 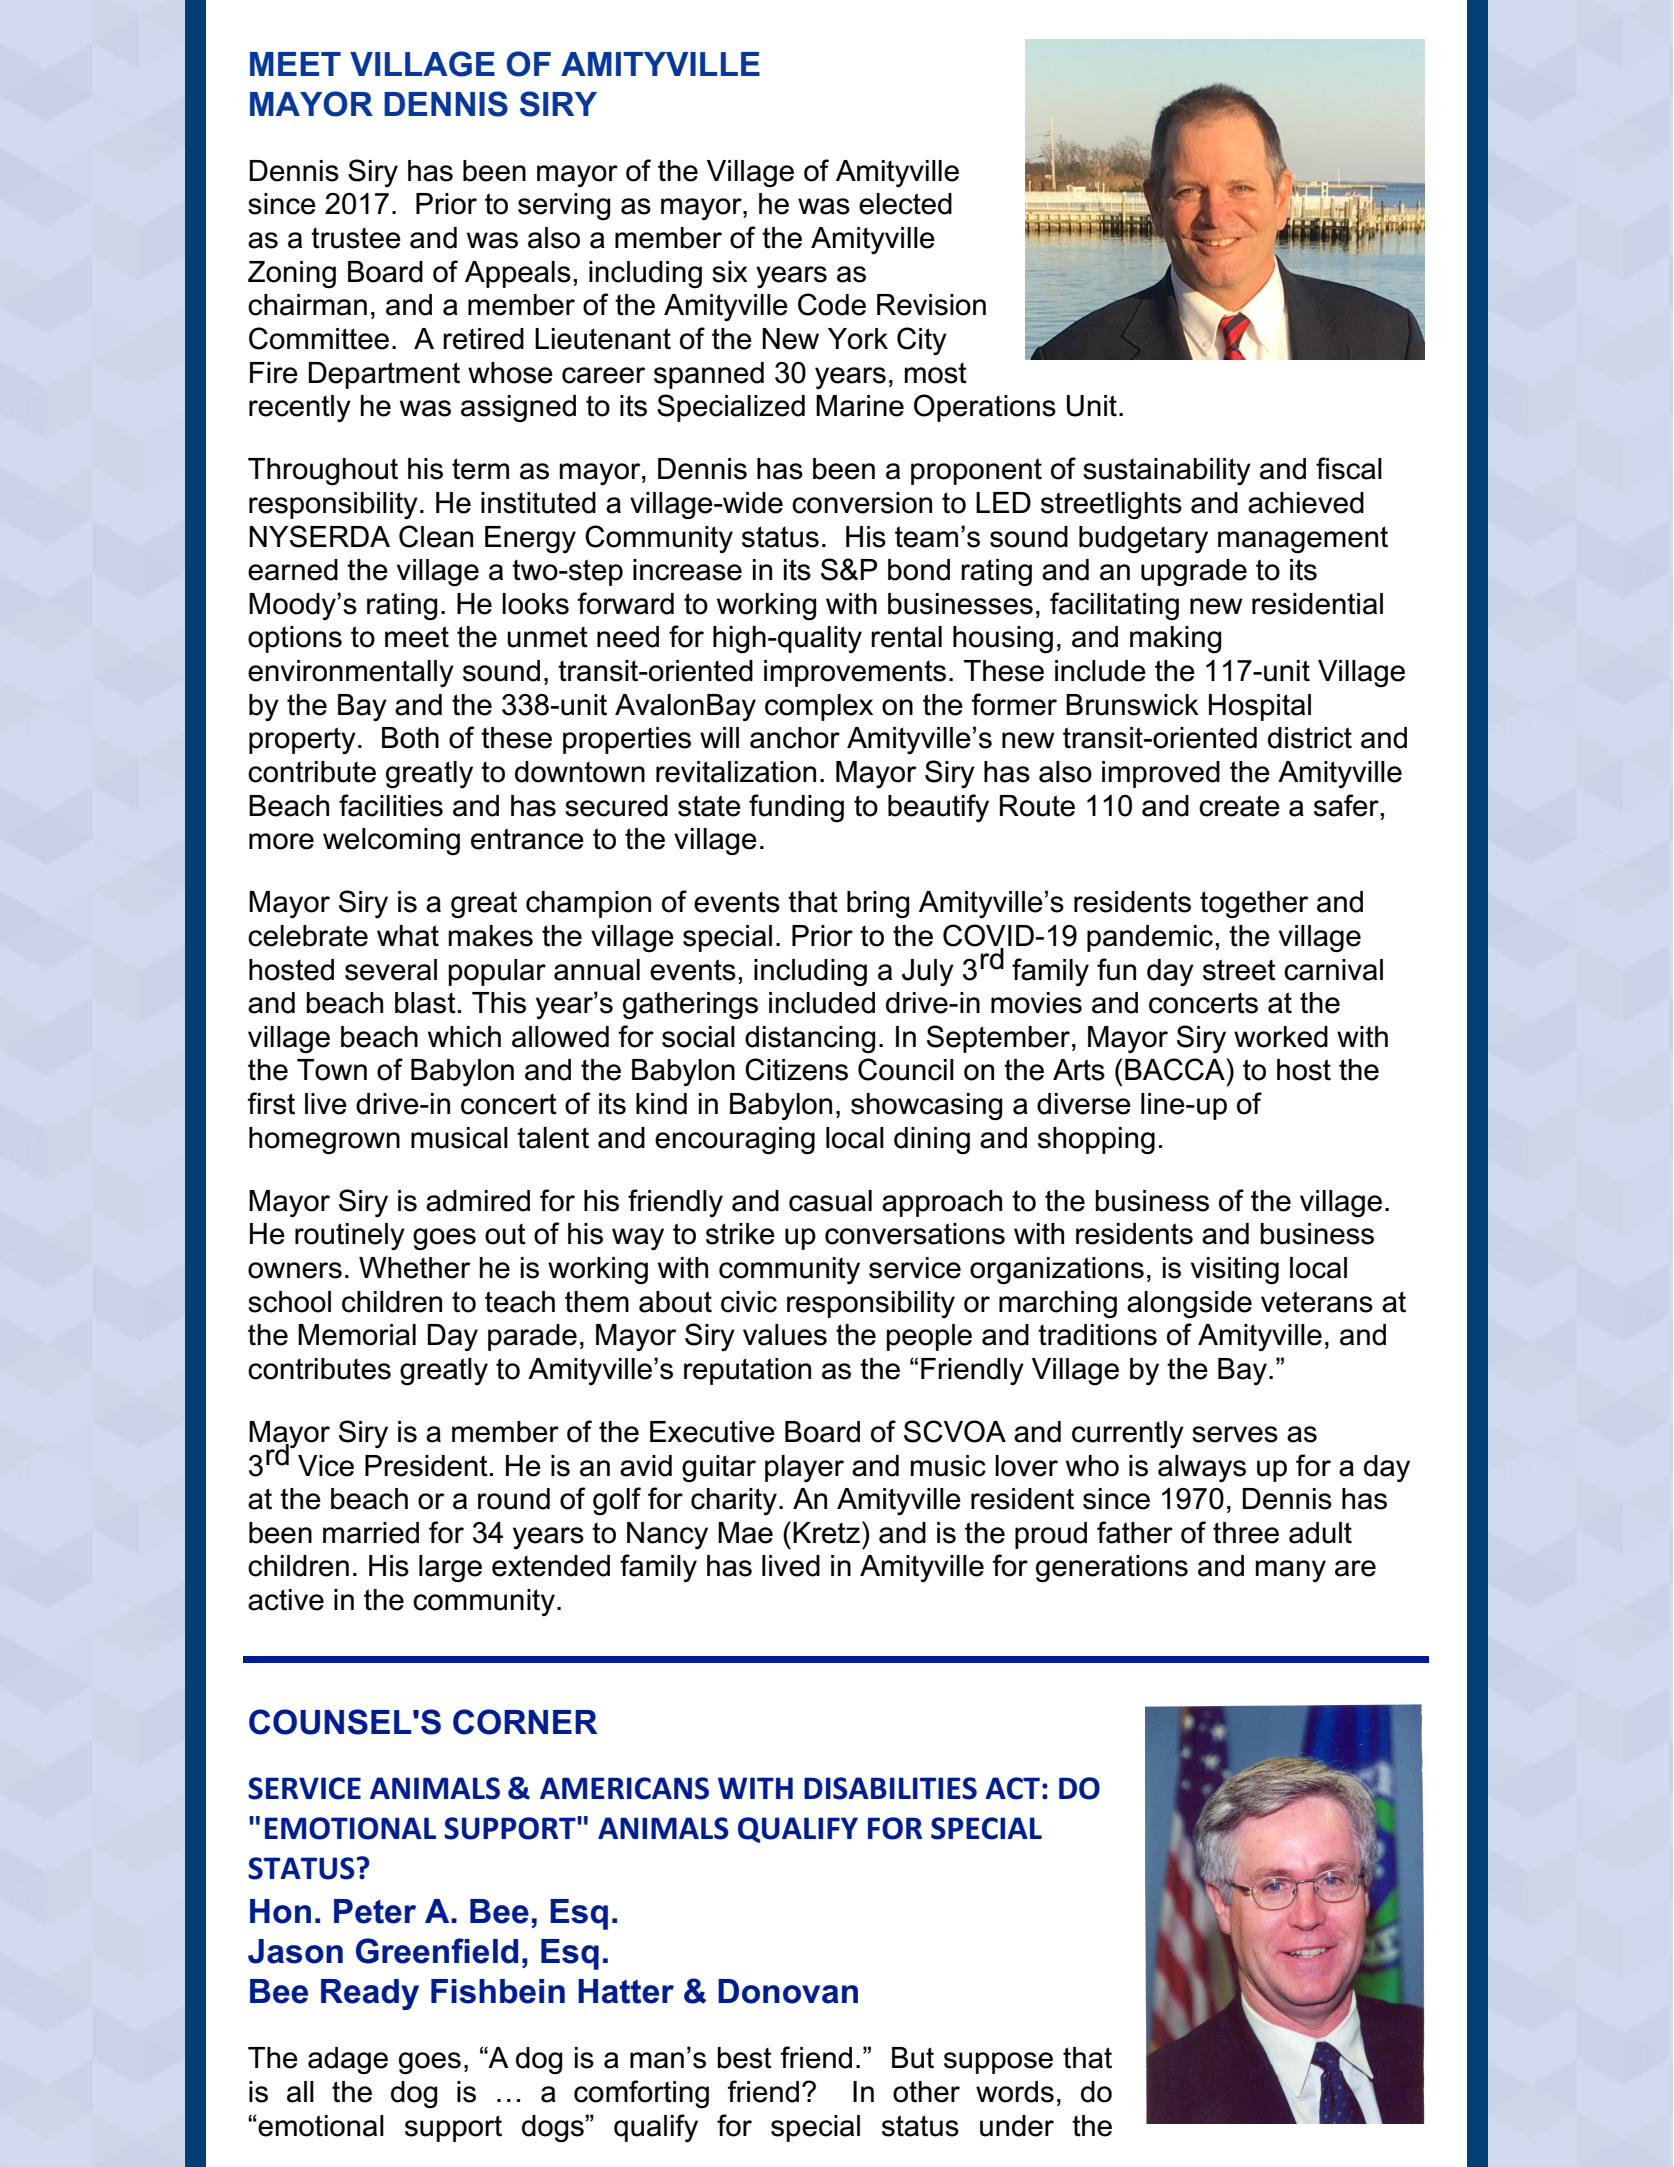 I want to click on best, so click(x=744, y=2058).
